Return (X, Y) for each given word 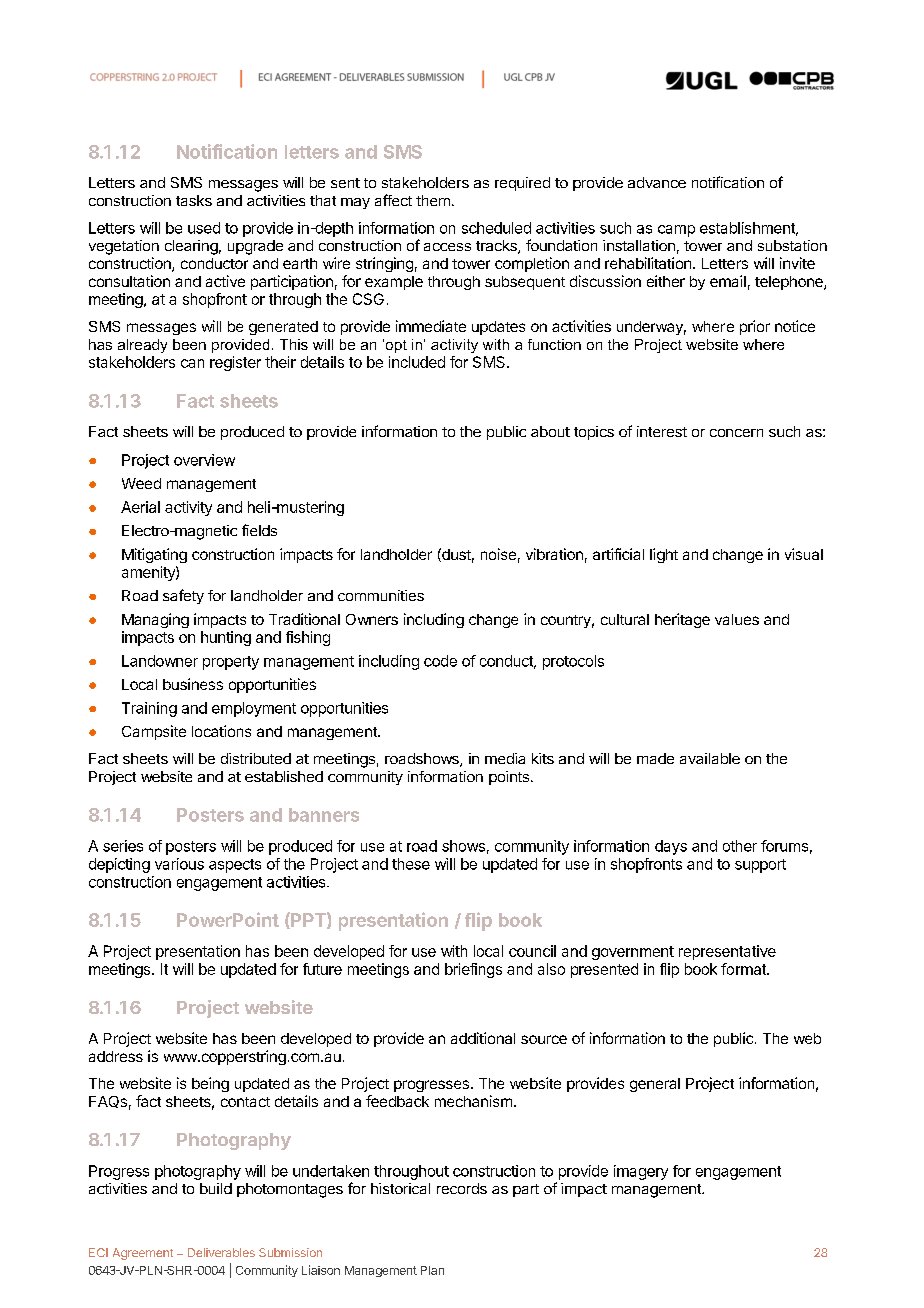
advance (657, 182)
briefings (473, 970)
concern (736, 433)
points (509, 778)
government (633, 953)
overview (204, 460)
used (204, 228)
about (550, 431)
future (322, 969)
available (710, 758)
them (433, 200)
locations (221, 731)
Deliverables (221, 1252)
